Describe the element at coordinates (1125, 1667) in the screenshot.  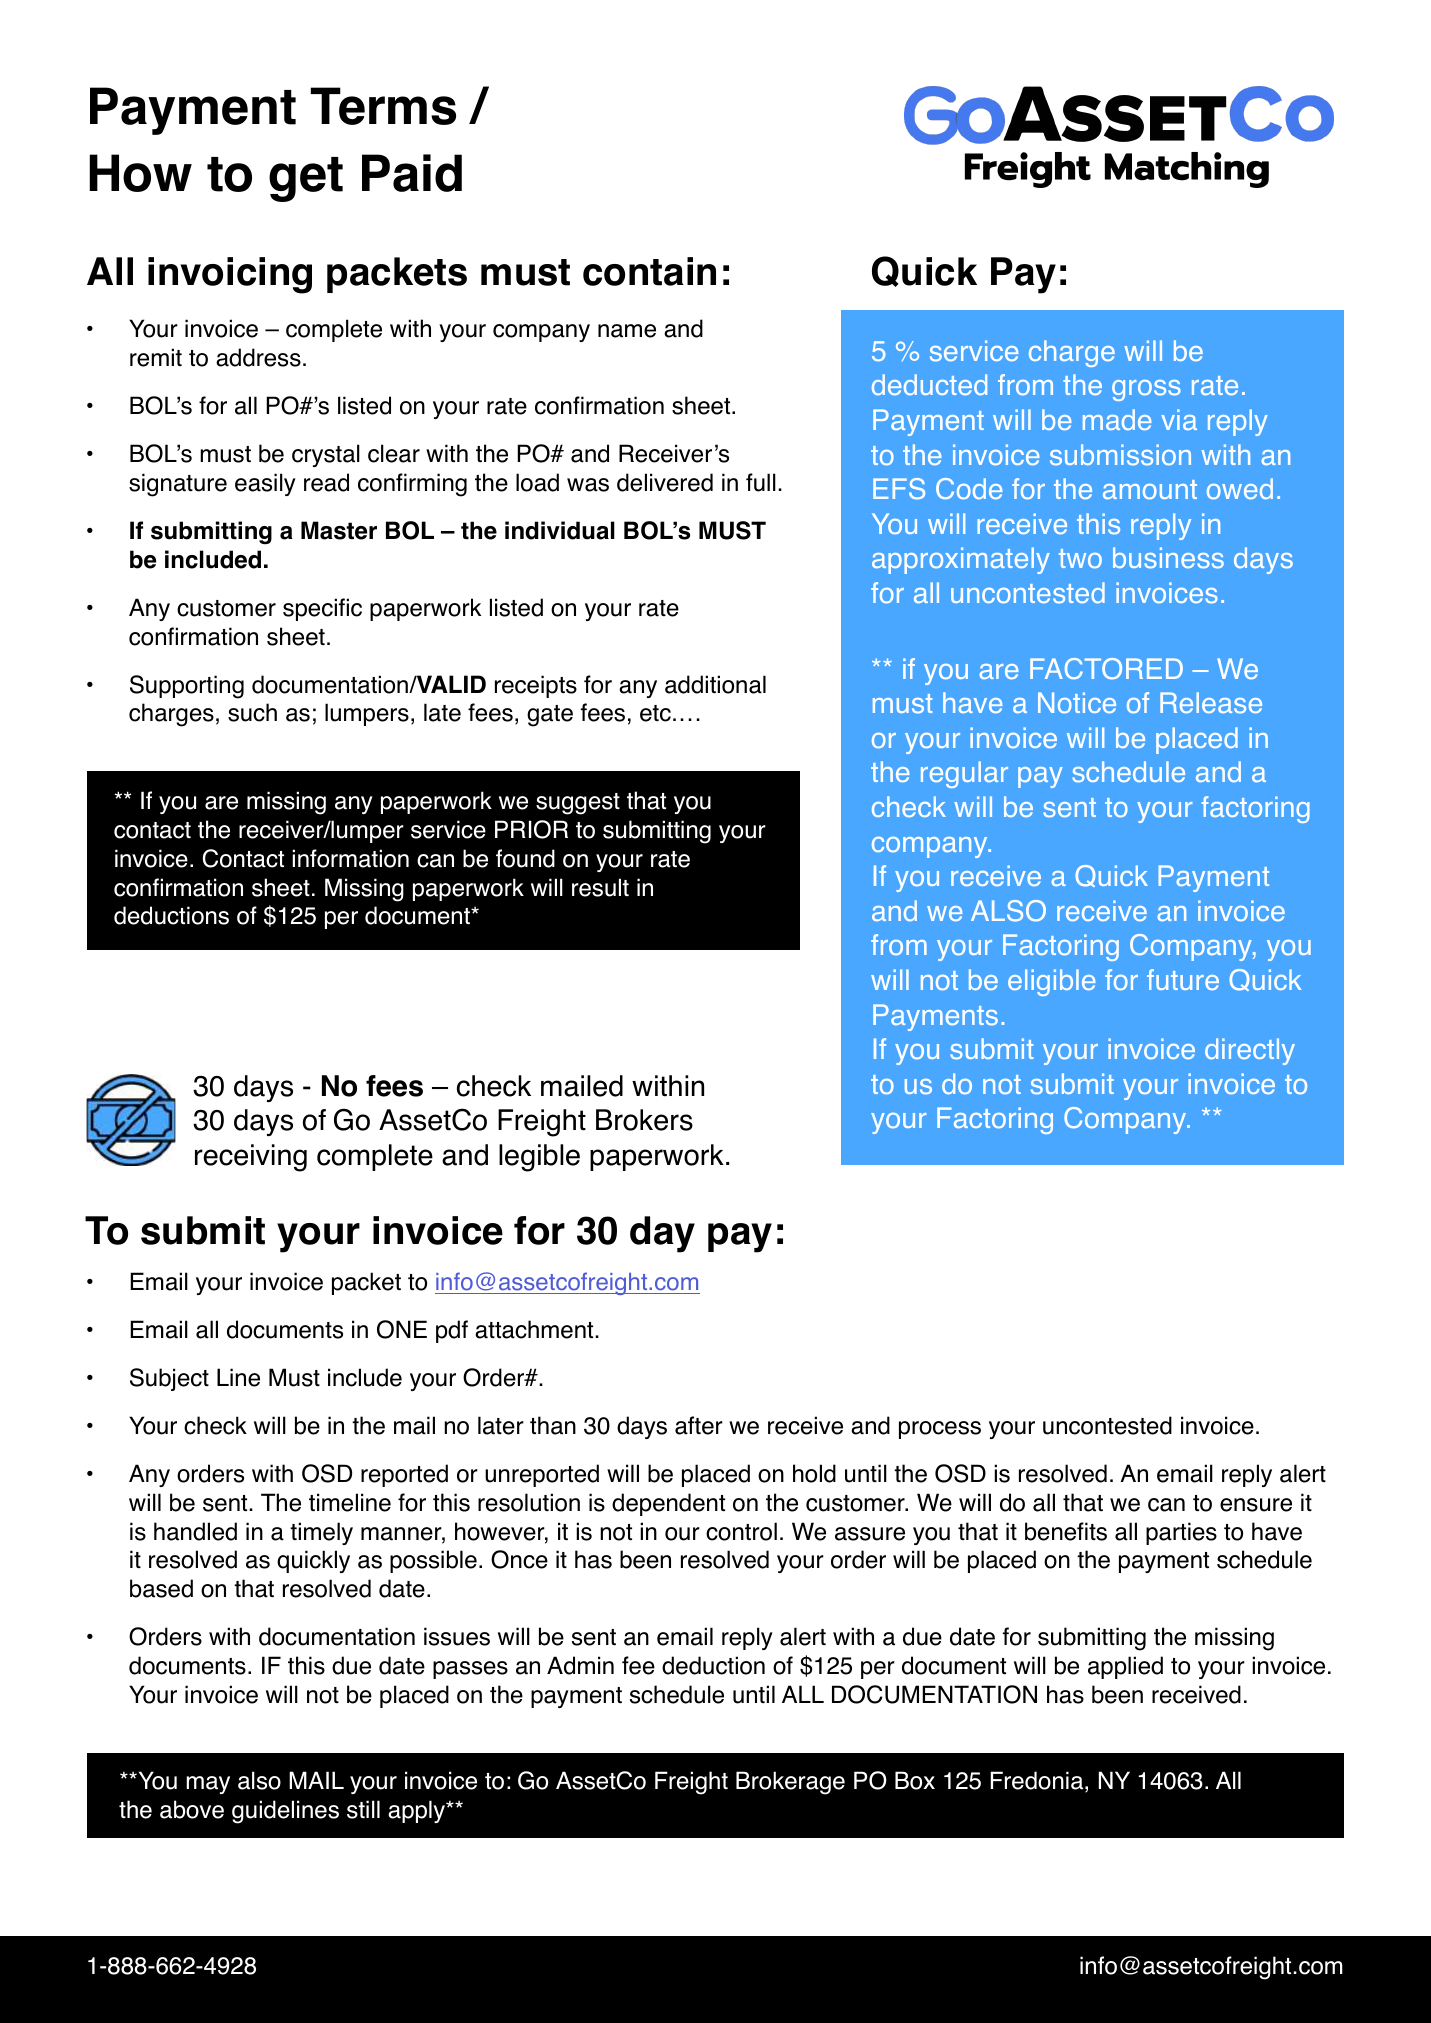
I see `applied` at that location.
